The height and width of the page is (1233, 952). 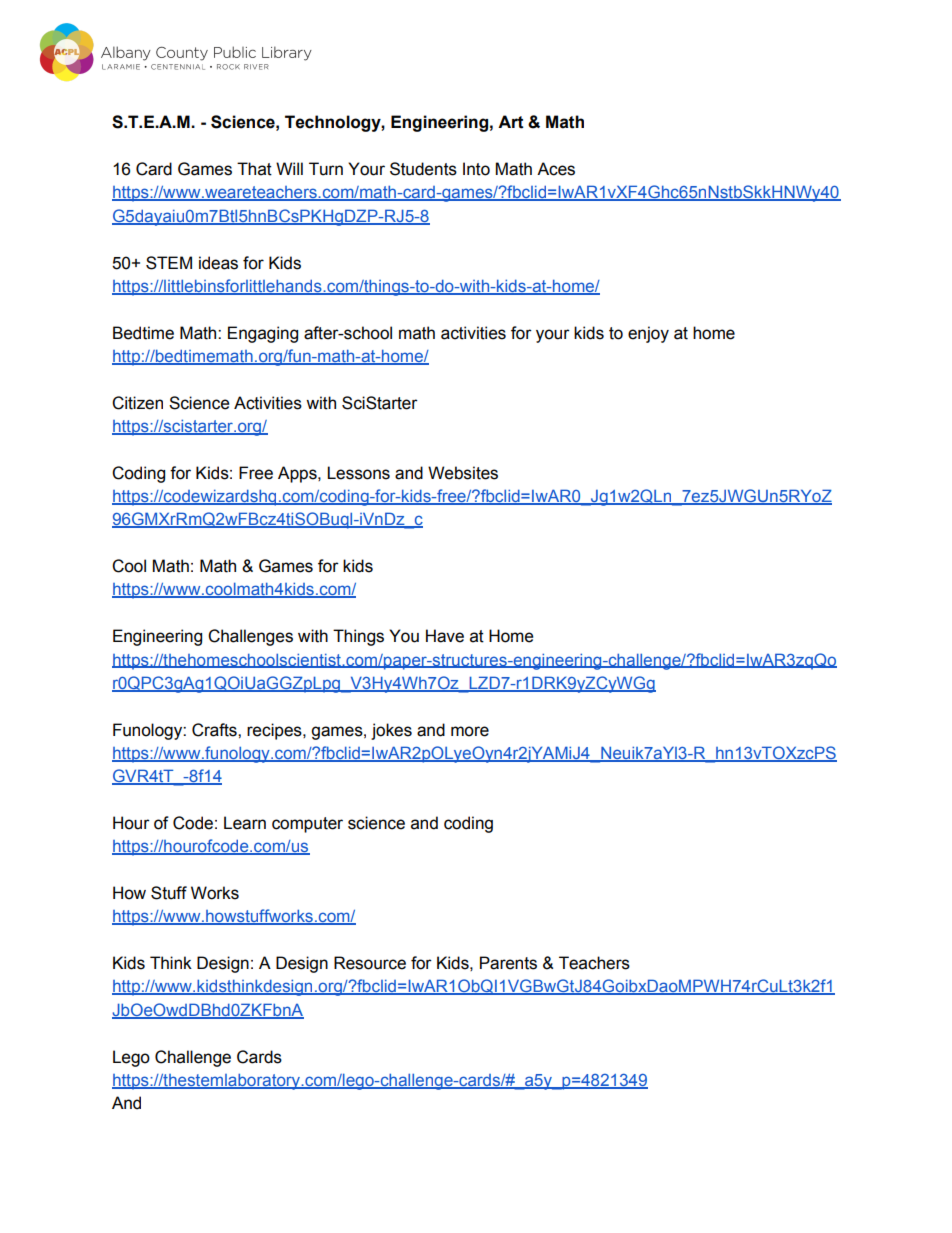 What do you see at coordinates (245, 823) in the page?
I see `Learn` at bounding box center [245, 823].
